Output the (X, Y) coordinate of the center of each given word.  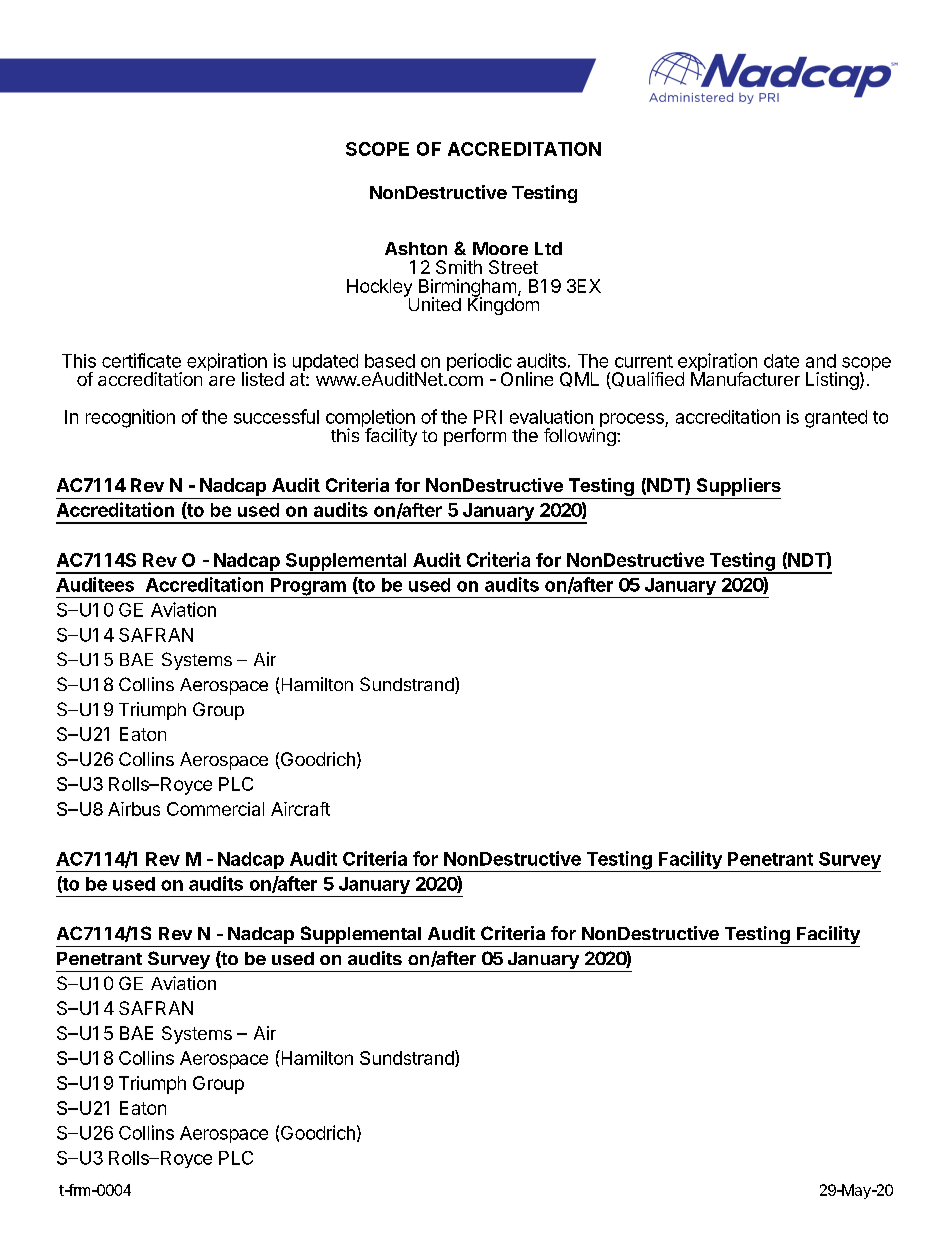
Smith (459, 267)
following (580, 436)
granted (836, 419)
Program (308, 588)
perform (475, 437)
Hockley (379, 289)
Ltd (548, 248)
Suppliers (739, 487)
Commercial (215, 809)
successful (276, 416)
